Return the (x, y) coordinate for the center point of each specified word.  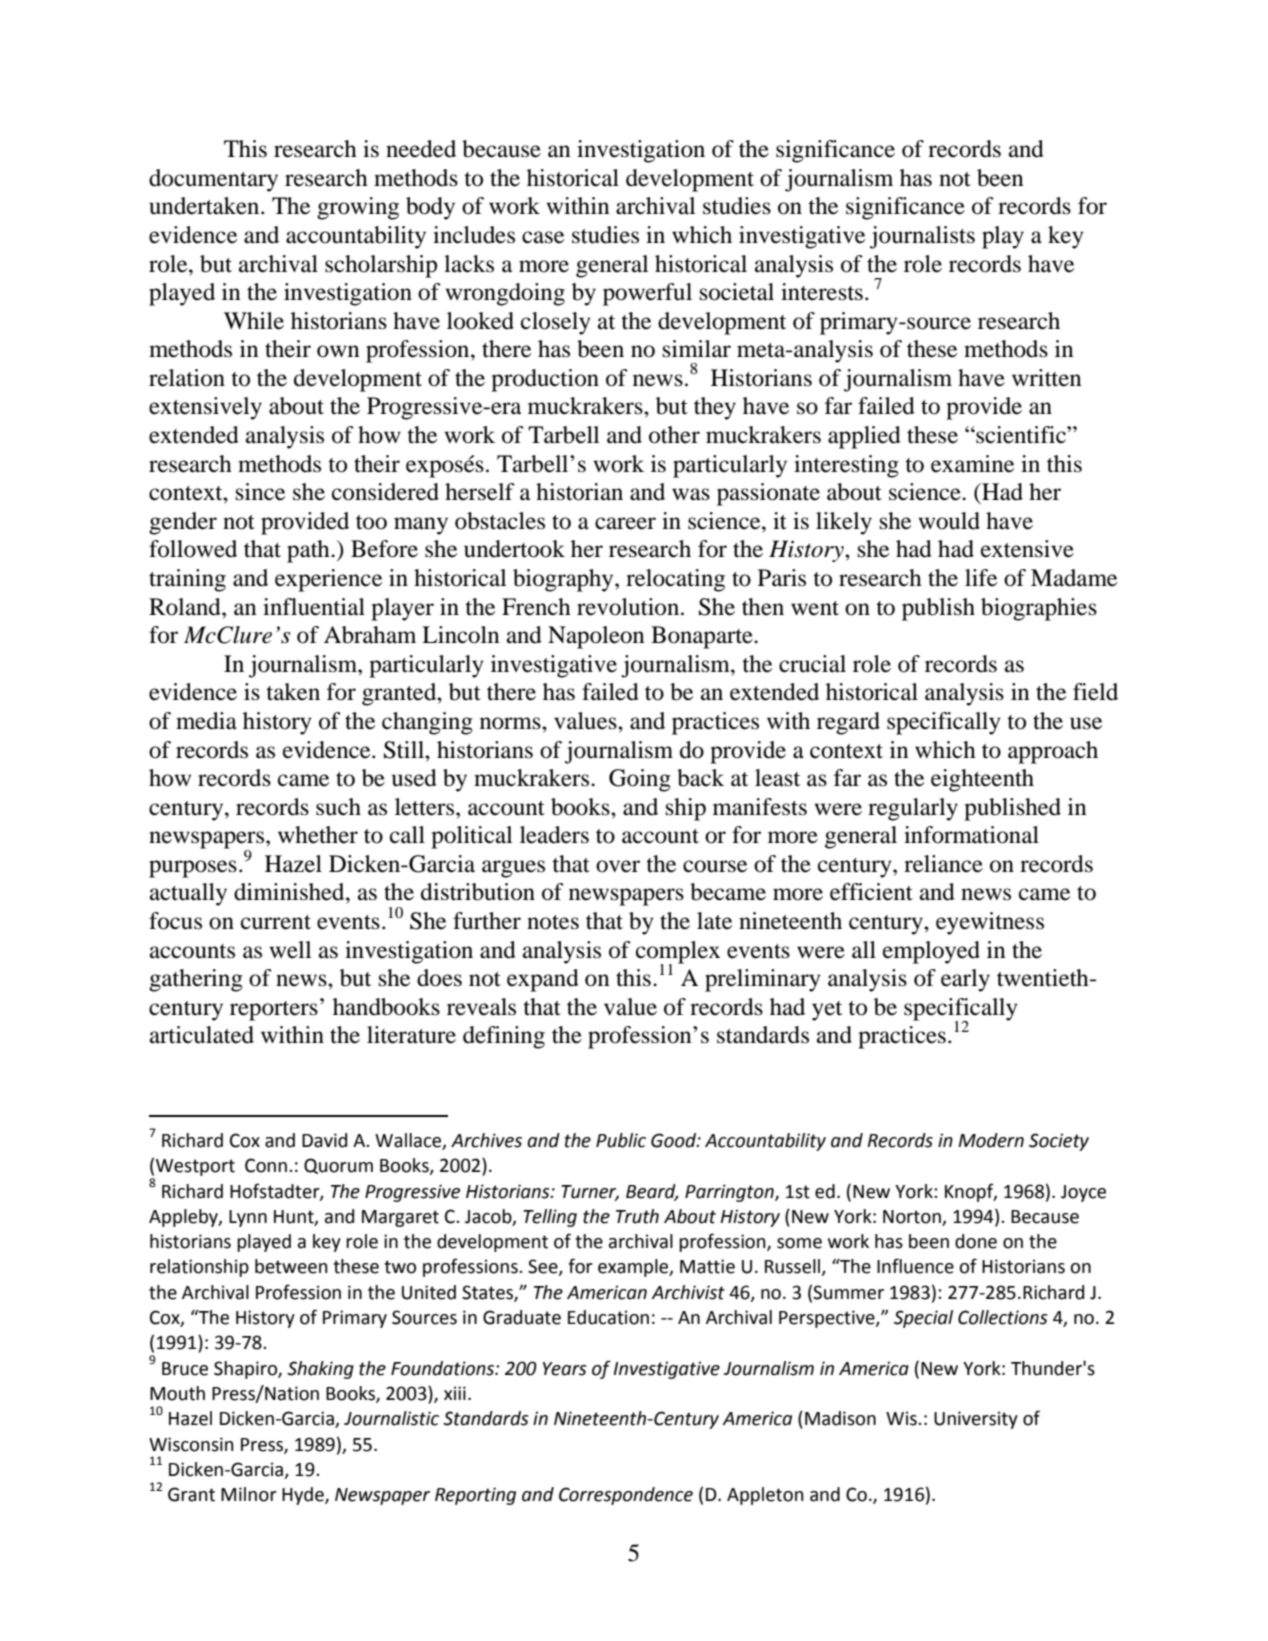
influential (314, 607)
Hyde (304, 1496)
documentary (213, 180)
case (543, 237)
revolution (629, 607)
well (290, 950)
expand (543, 980)
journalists (922, 237)
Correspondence (626, 1496)
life (981, 578)
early (965, 980)
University (976, 1420)
